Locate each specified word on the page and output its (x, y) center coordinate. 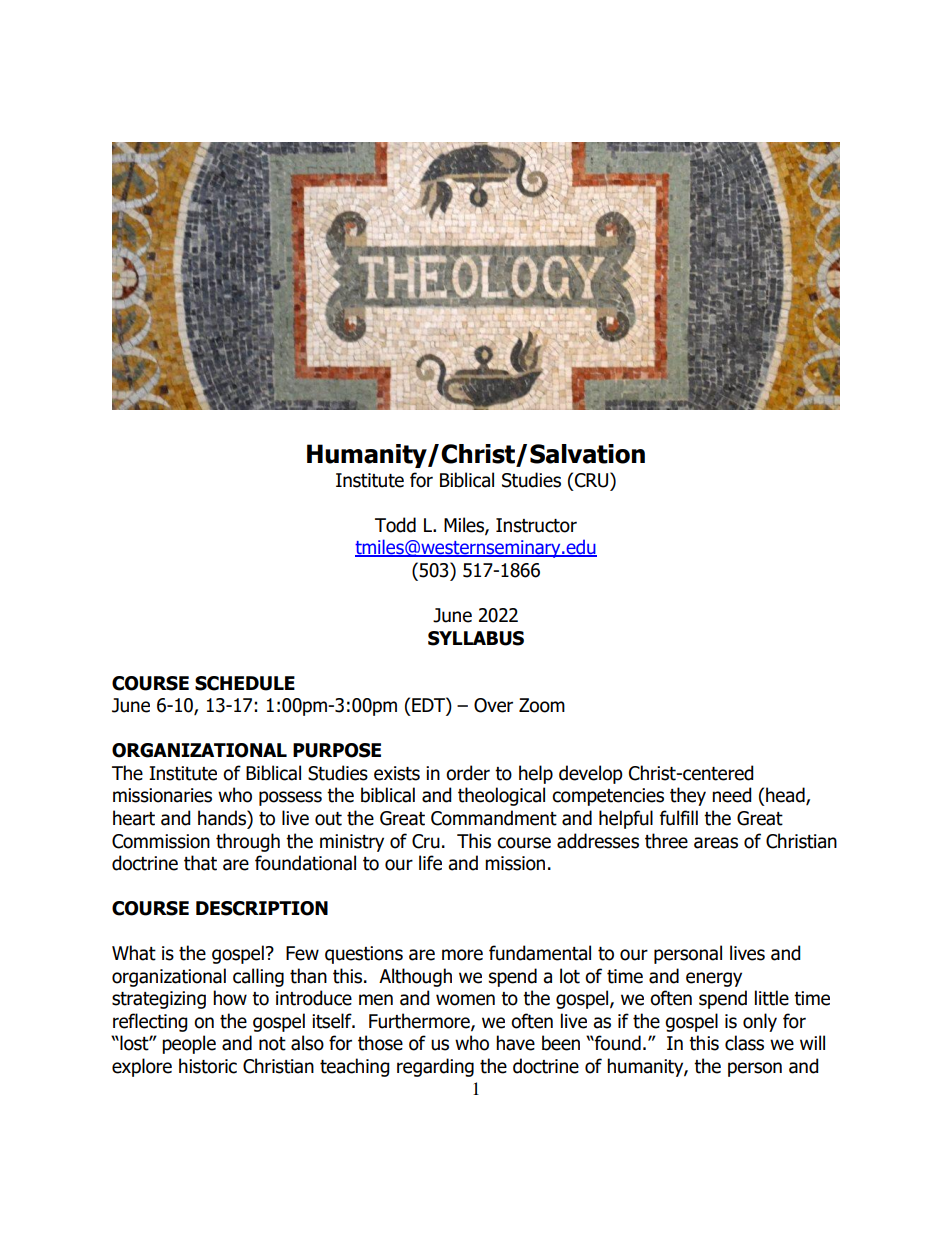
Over (493, 705)
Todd (395, 525)
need (732, 795)
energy (714, 979)
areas (716, 843)
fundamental (540, 953)
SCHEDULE (245, 683)
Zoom (542, 705)
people (189, 1044)
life (430, 863)
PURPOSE (337, 750)
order (468, 773)
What (134, 953)
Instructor (536, 525)
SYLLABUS (476, 638)
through (248, 842)
